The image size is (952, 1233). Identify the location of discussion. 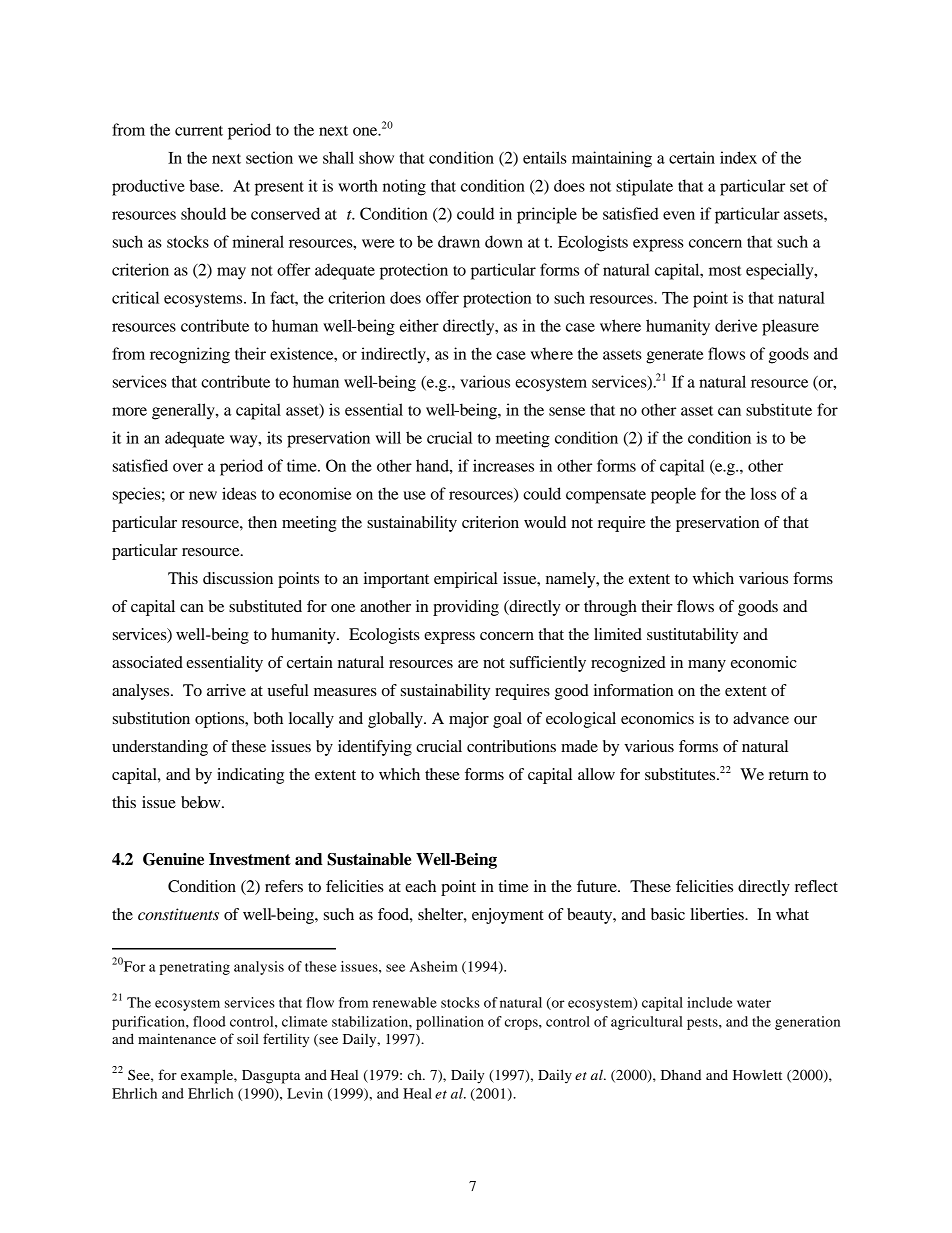
(238, 578).
